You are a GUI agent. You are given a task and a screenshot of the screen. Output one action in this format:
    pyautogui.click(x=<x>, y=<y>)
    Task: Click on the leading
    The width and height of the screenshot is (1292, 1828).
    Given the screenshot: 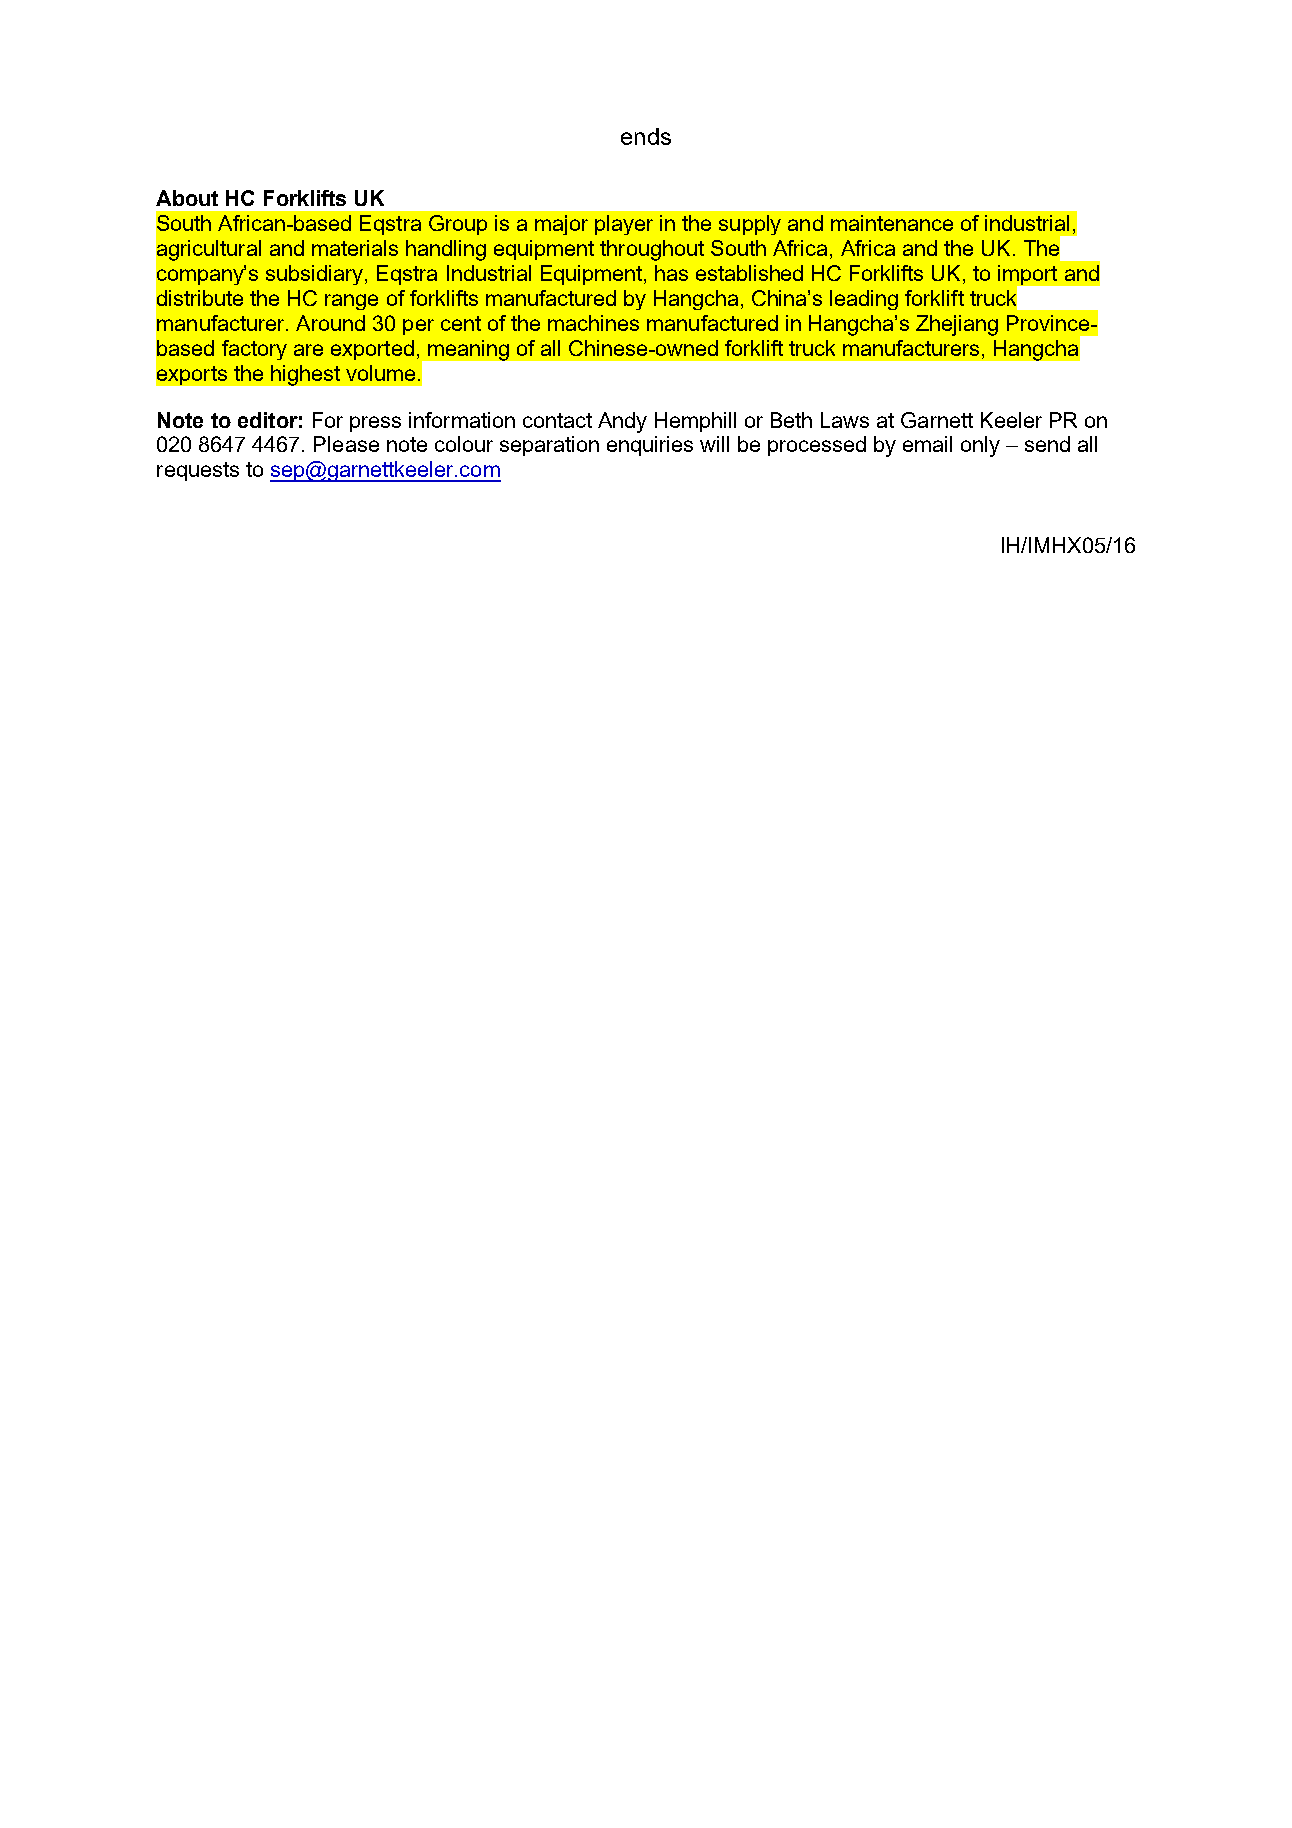 What is the action you would take?
    pyautogui.click(x=864, y=300)
